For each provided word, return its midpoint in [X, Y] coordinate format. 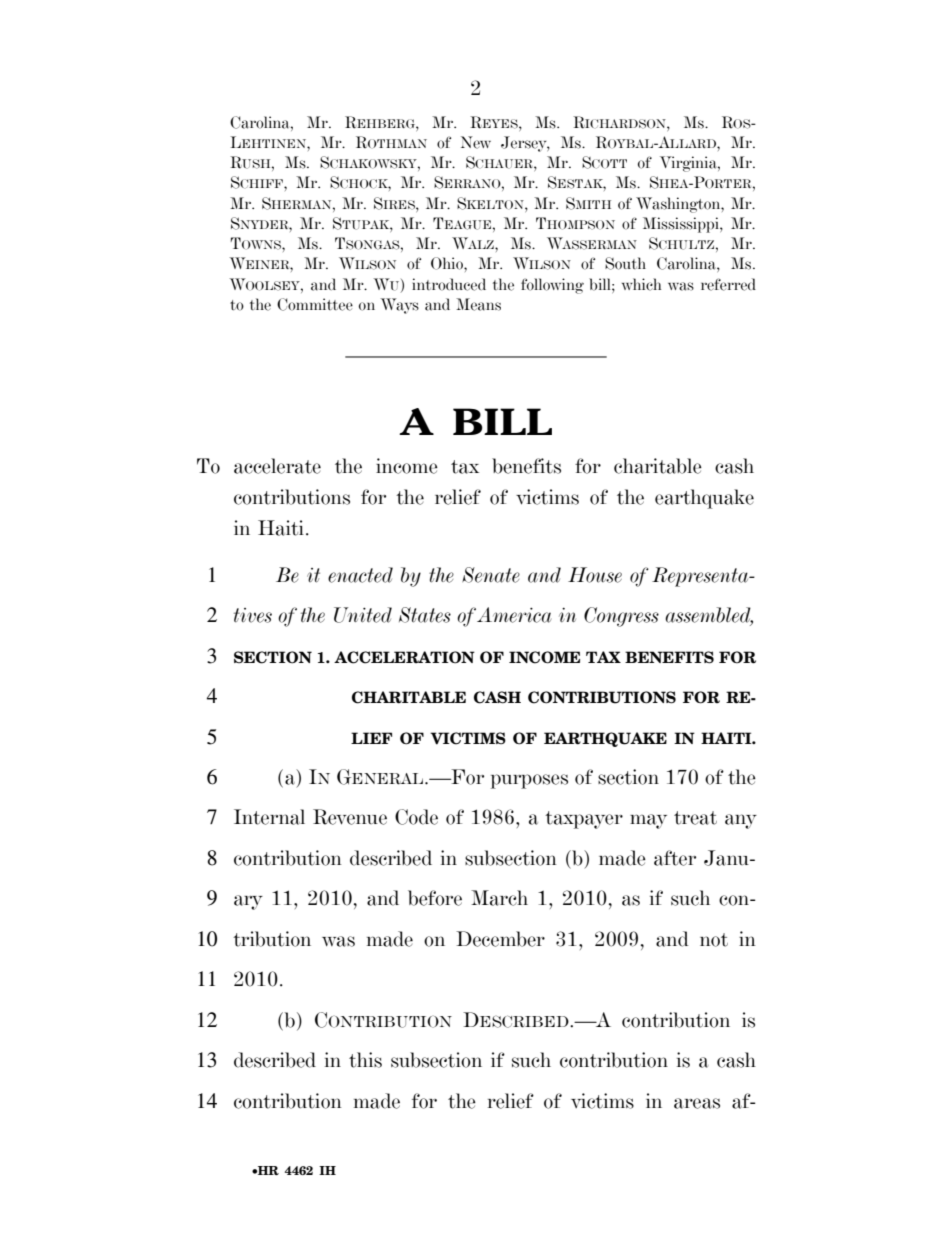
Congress [621, 617]
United [363, 615]
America [514, 615]
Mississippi [682, 225]
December [500, 939]
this [365, 1060]
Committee [315, 304]
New [476, 142]
